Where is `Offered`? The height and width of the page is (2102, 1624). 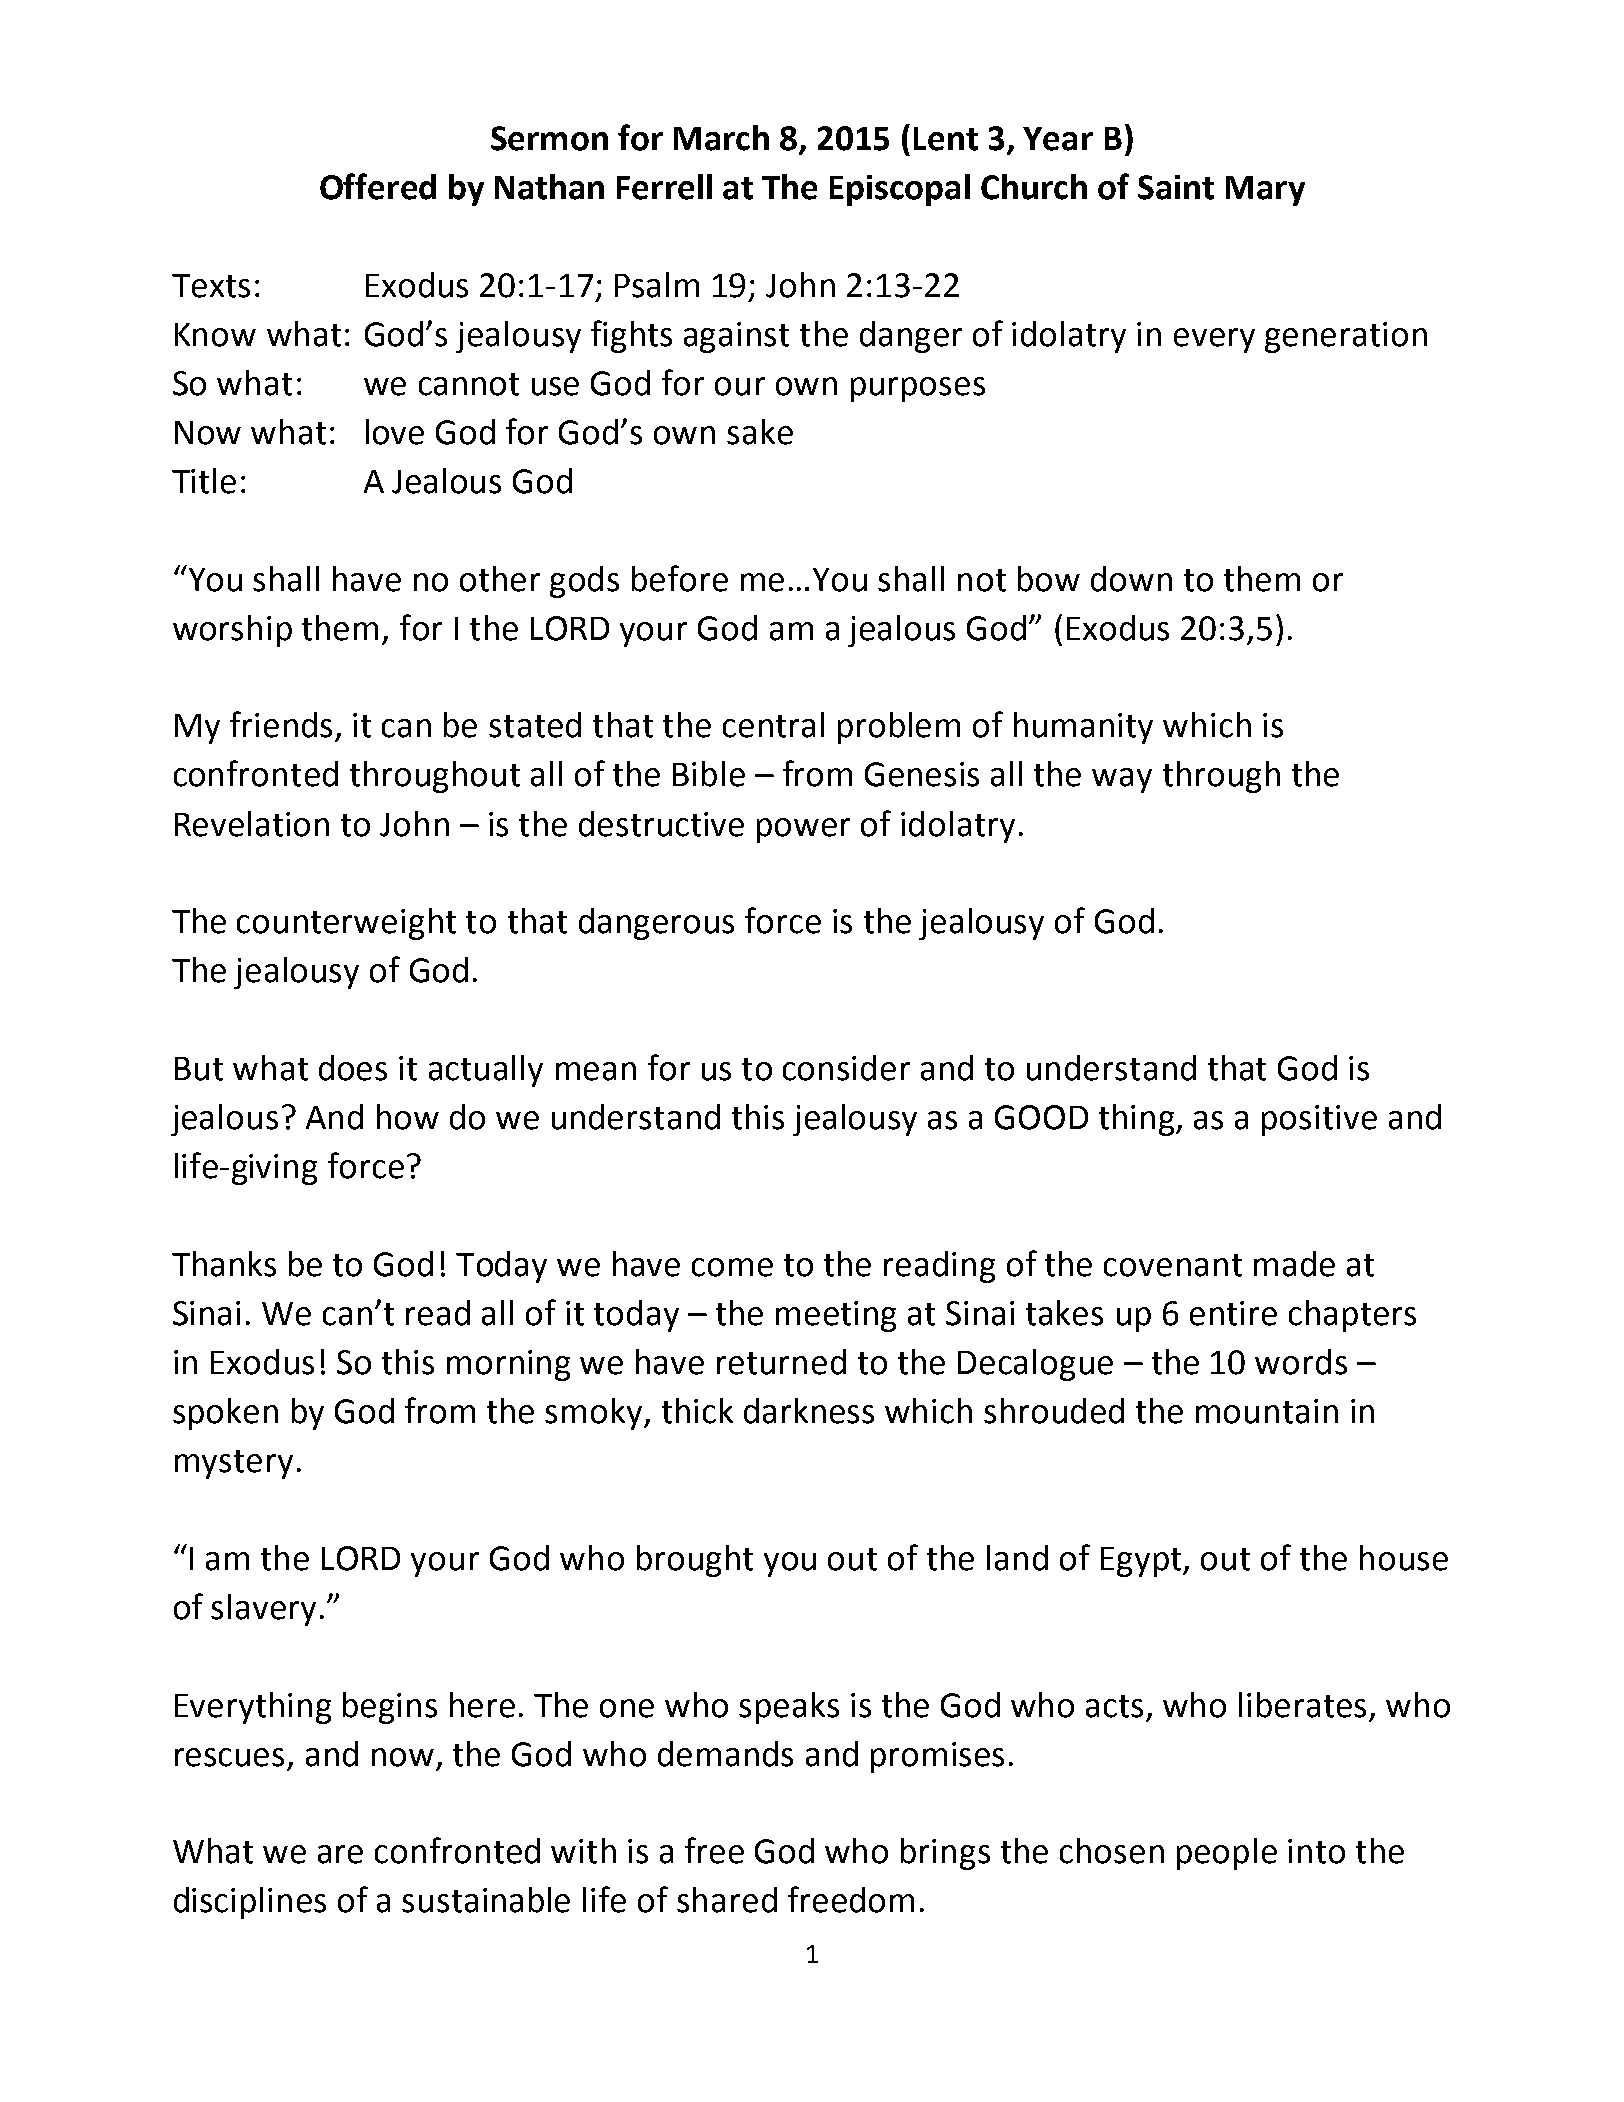 Offered is located at coordinates (378, 186).
